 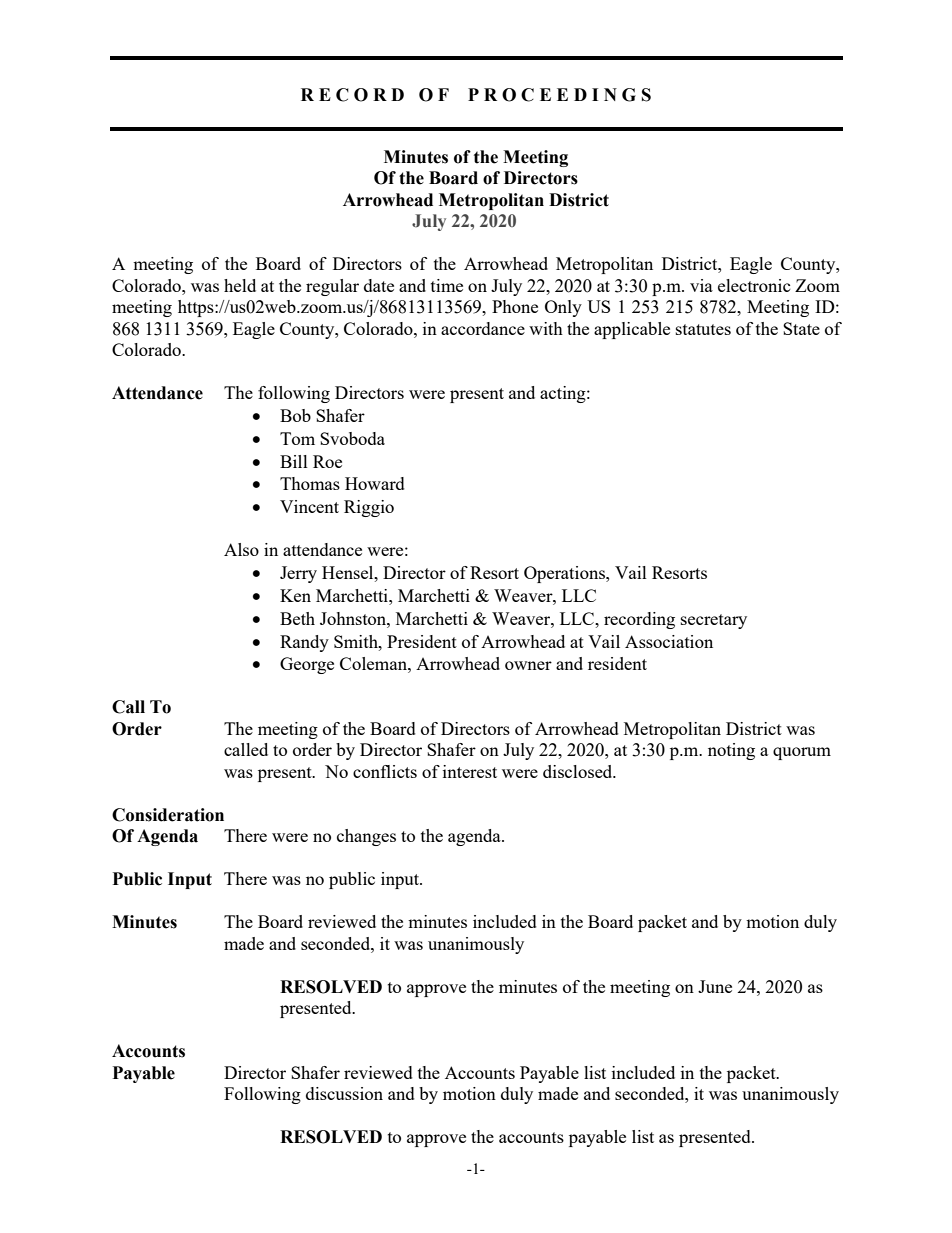 What do you see at coordinates (703, 329) in the image?
I see `statutes` at bounding box center [703, 329].
